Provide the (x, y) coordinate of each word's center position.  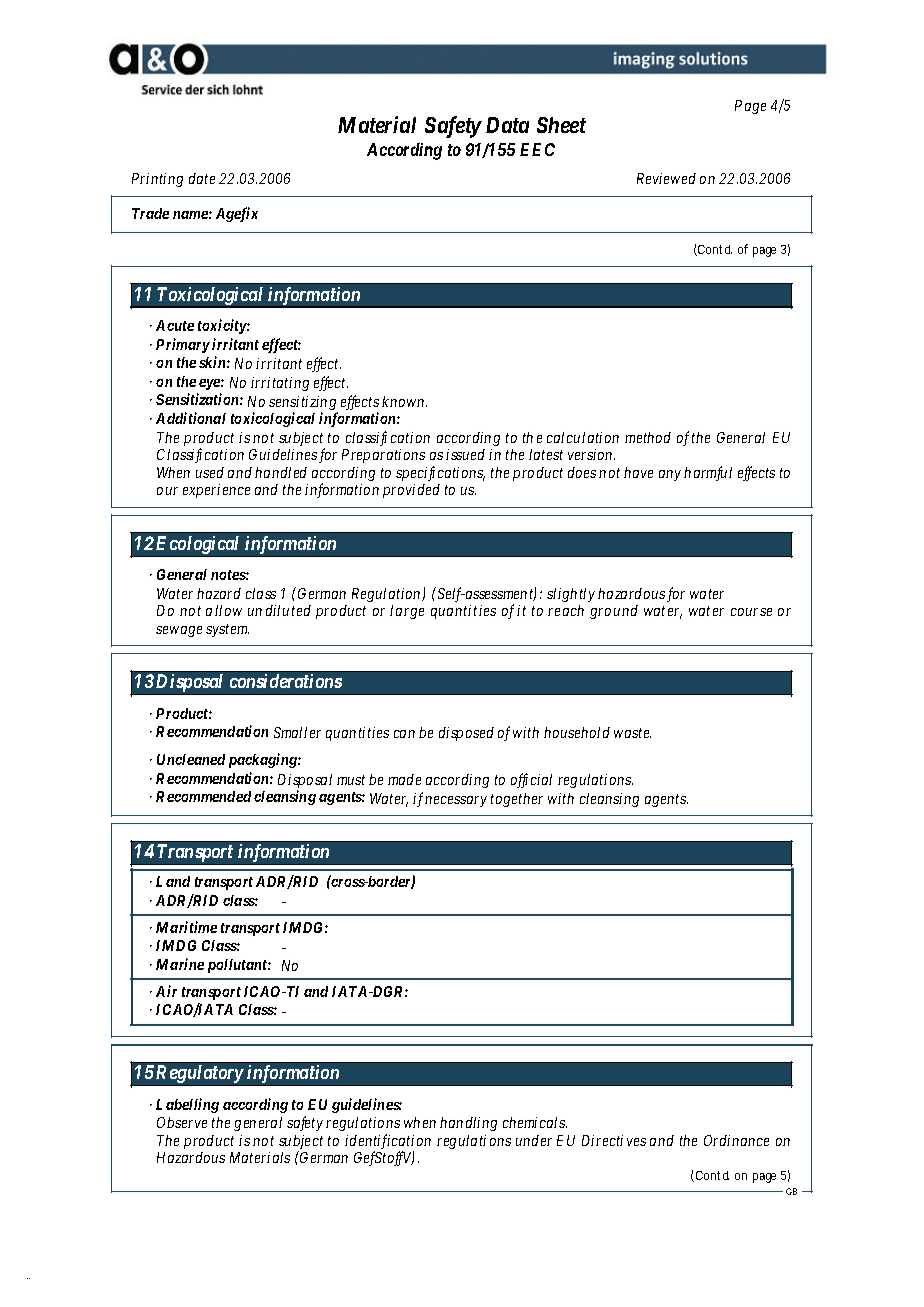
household (577, 732)
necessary (456, 801)
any (670, 475)
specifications (440, 473)
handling (468, 1124)
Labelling (187, 1105)
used (210, 472)
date (202, 178)
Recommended (203, 796)
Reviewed (666, 178)
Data (507, 125)
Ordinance (736, 1140)
